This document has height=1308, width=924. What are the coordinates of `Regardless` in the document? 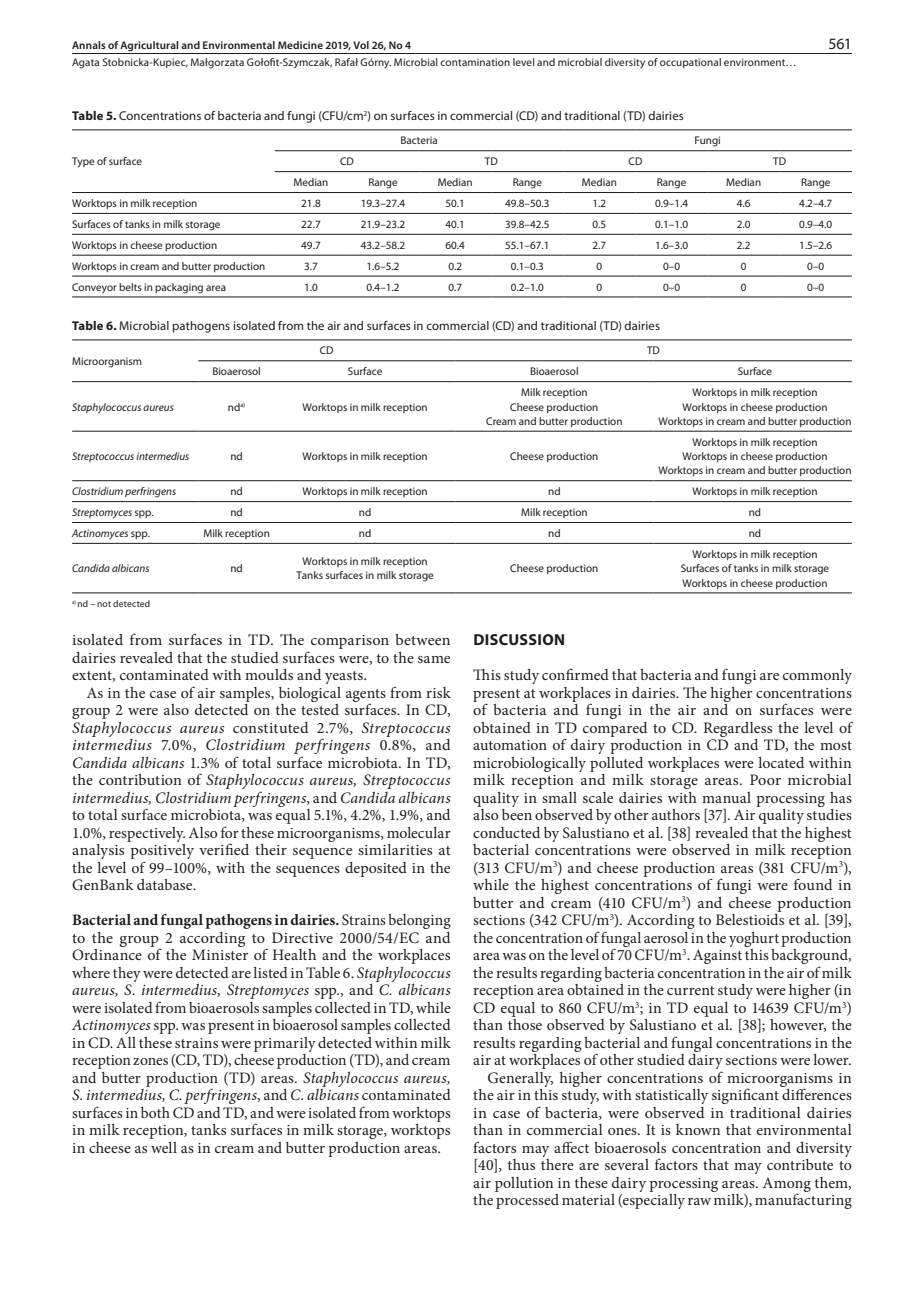 It's located at (737, 729).
